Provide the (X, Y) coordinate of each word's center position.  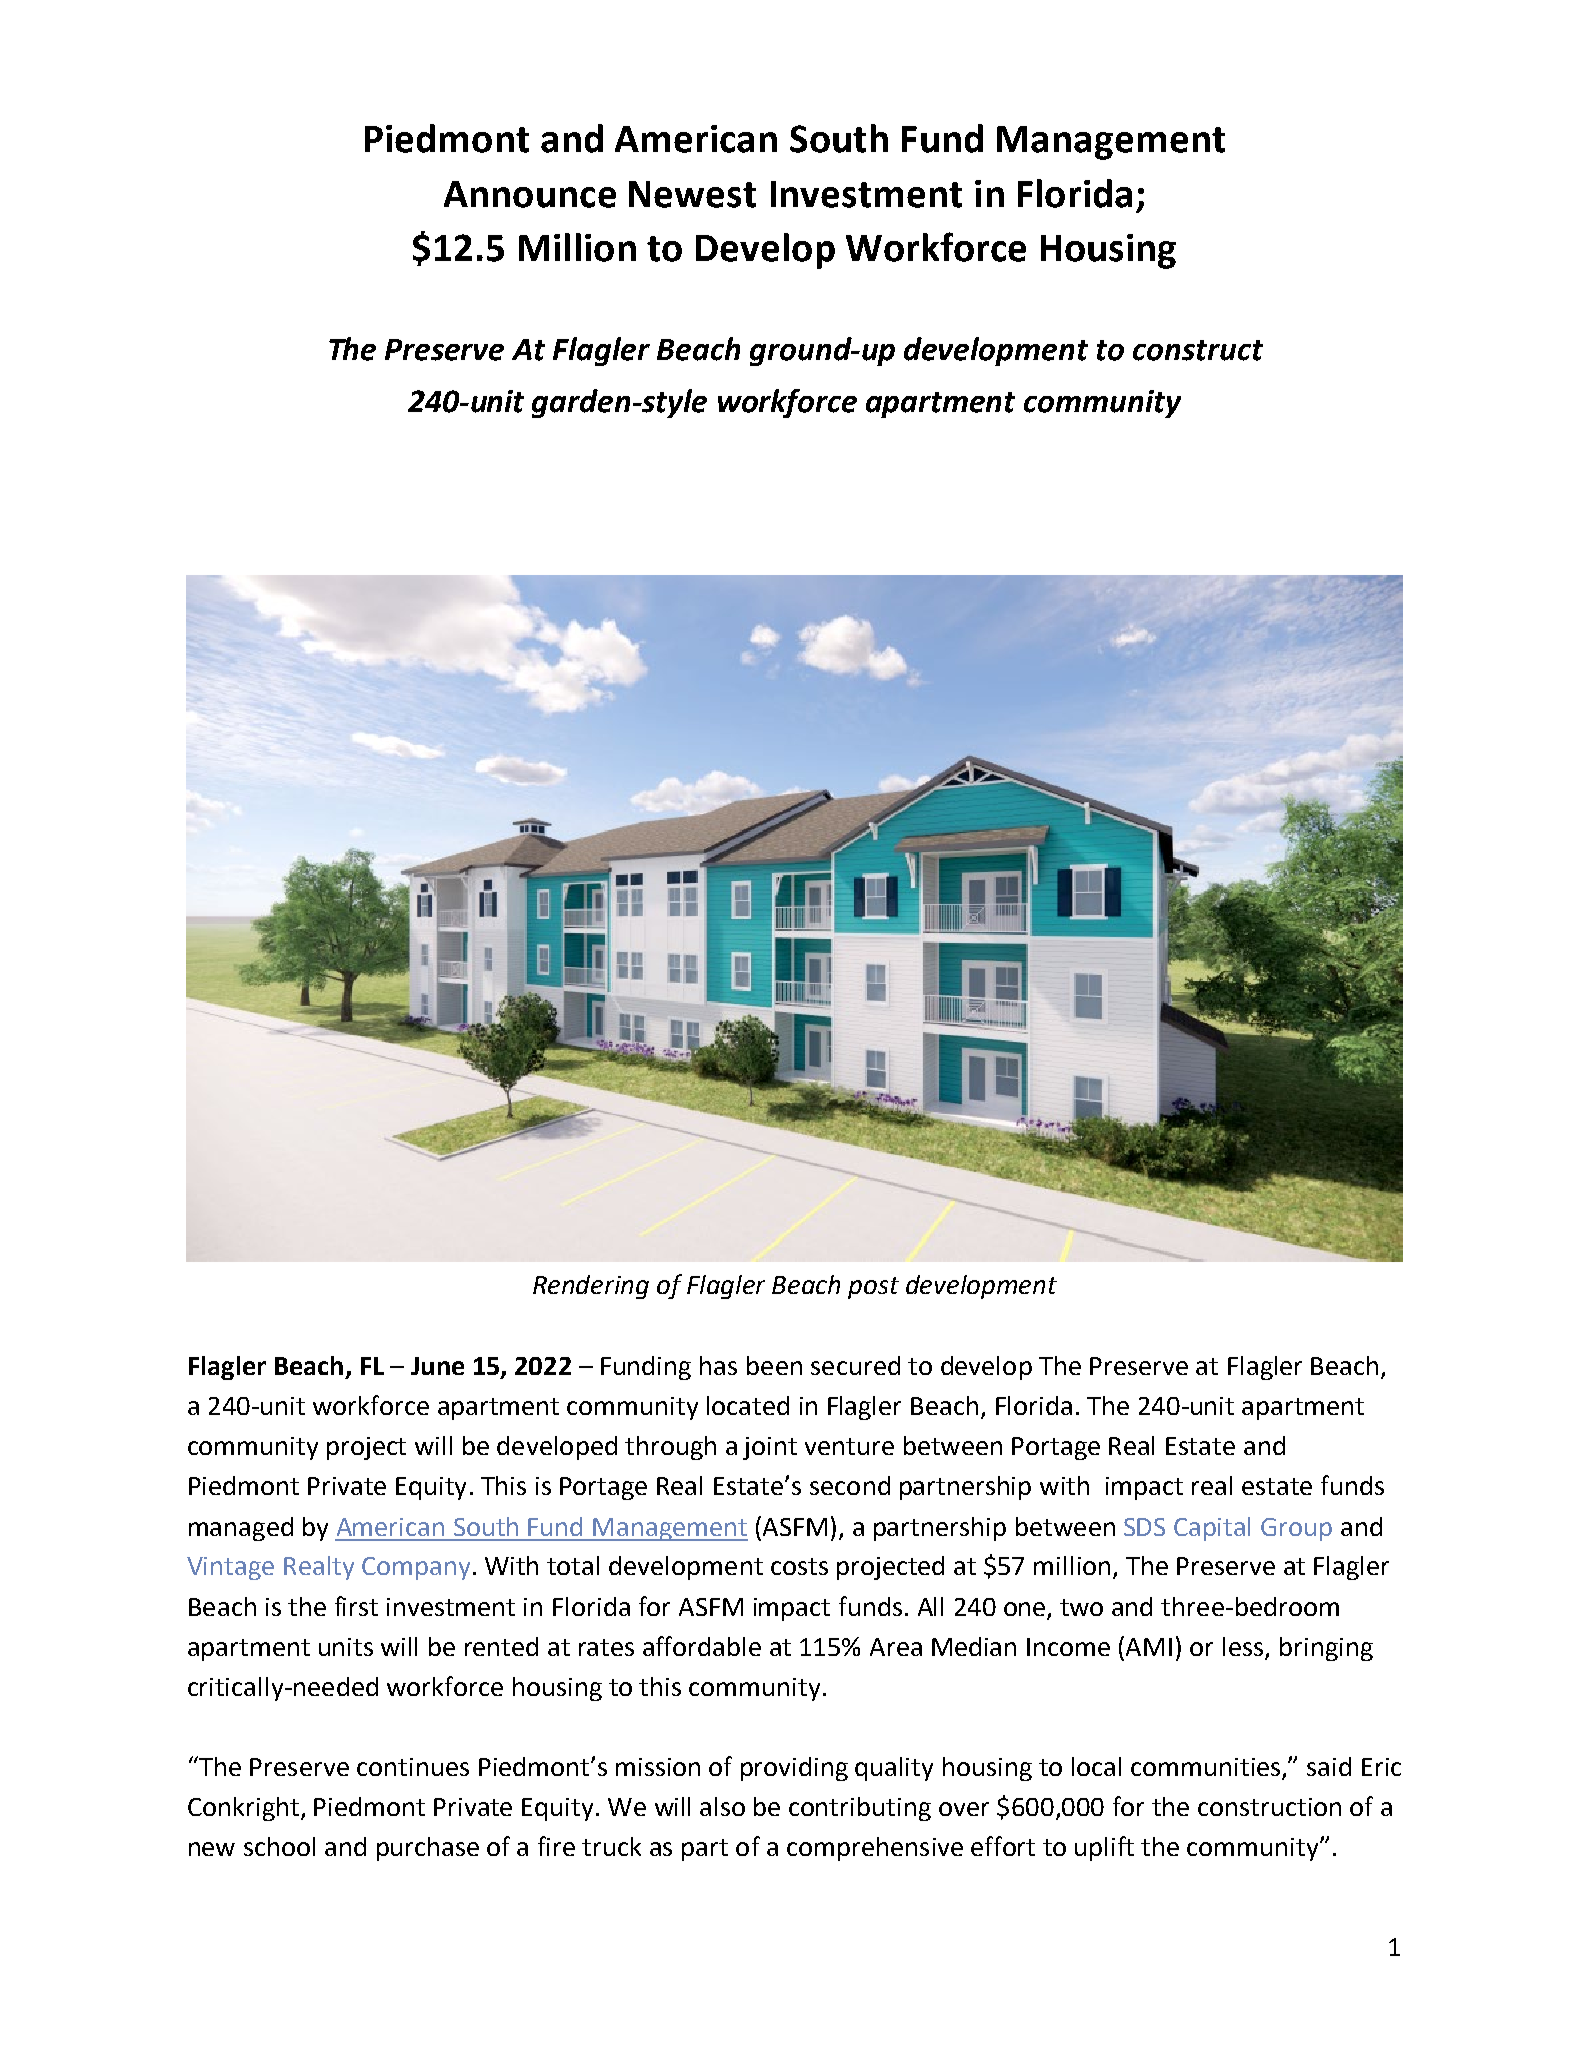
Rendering (591, 1287)
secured (855, 1365)
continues (413, 1767)
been (774, 1365)
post (873, 1288)
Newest (692, 194)
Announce (530, 194)
